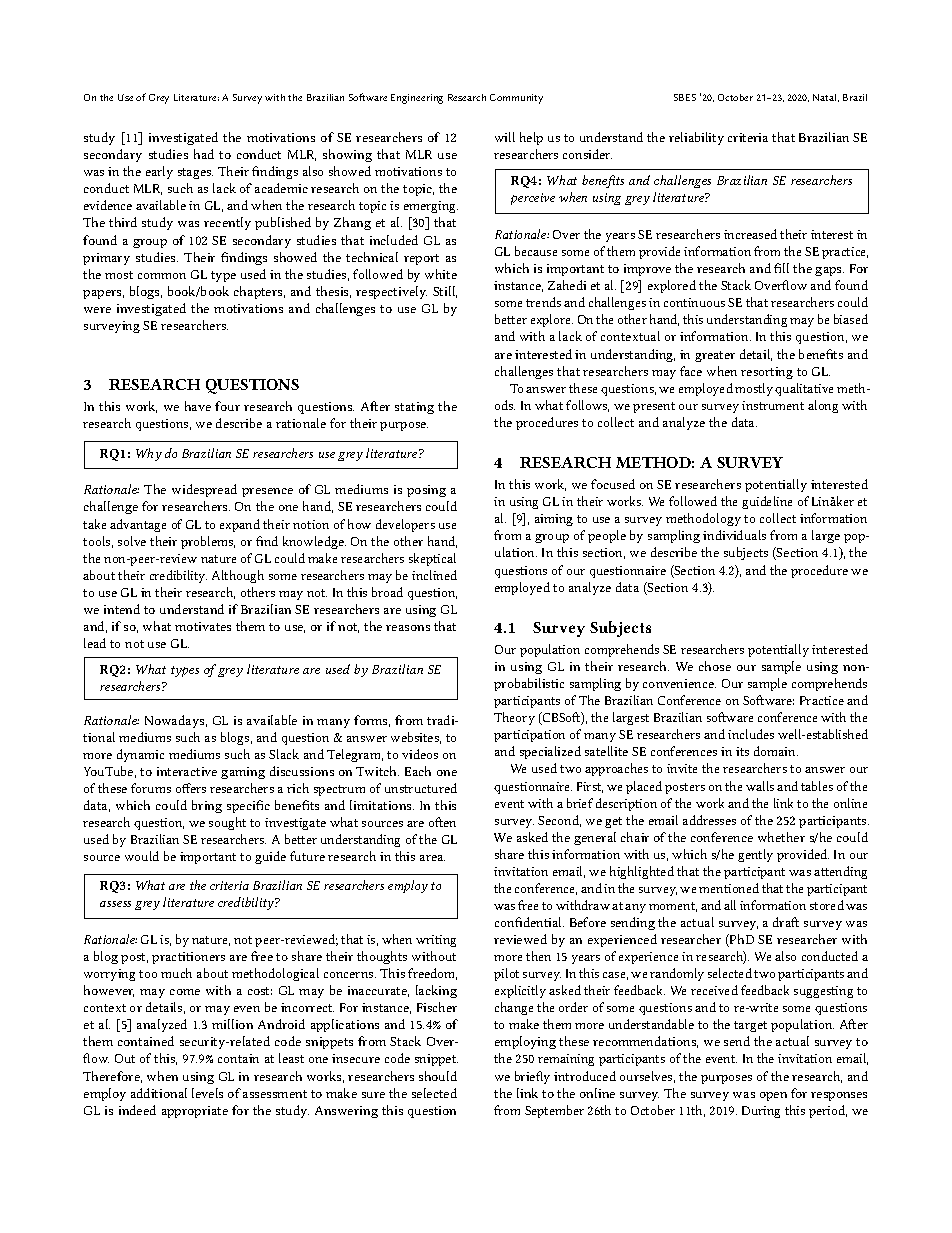 This document has height=1233, width=952. I want to click on should, so click(438, 1076).
